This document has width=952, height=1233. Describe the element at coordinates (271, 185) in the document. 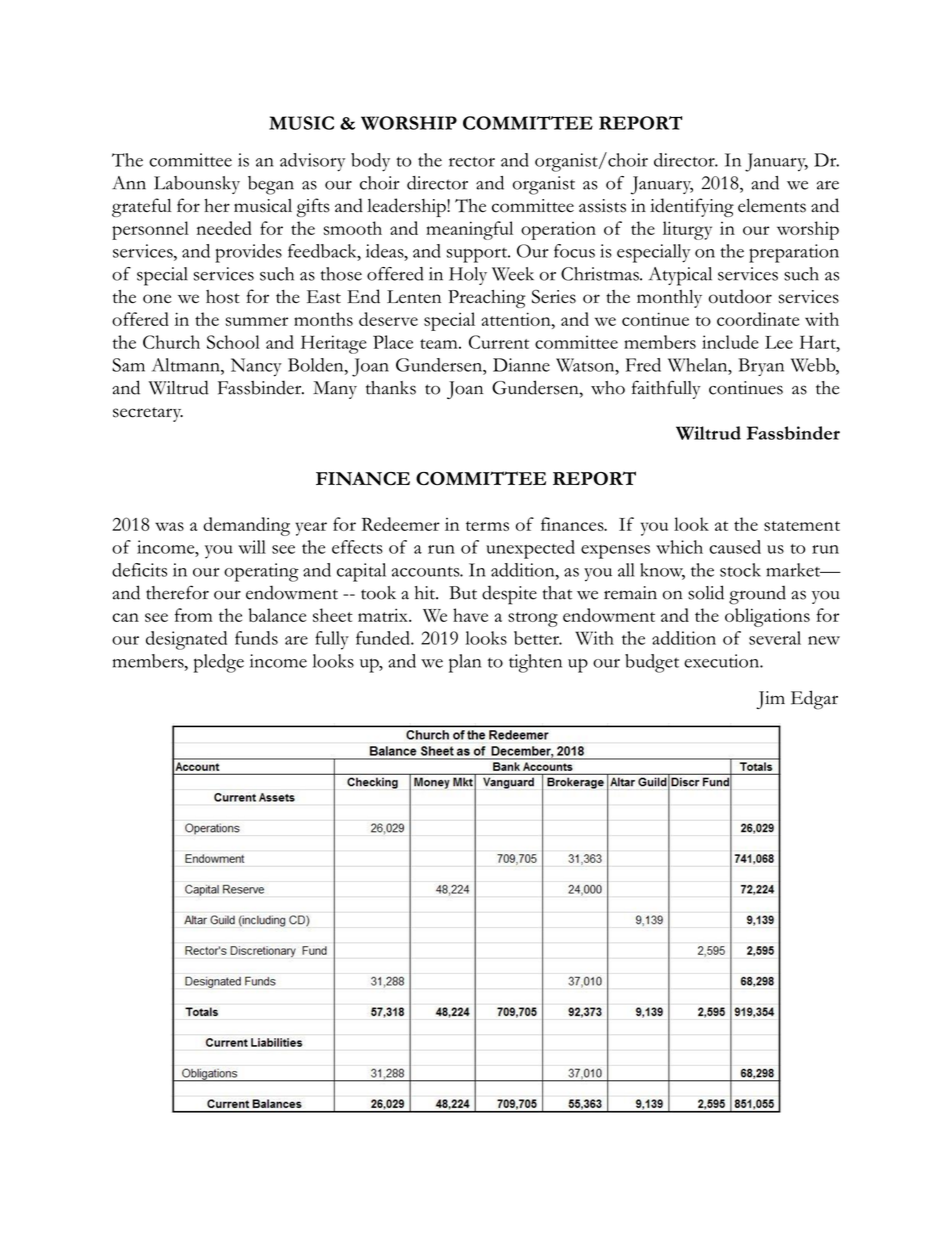

I see `began` at that location.
